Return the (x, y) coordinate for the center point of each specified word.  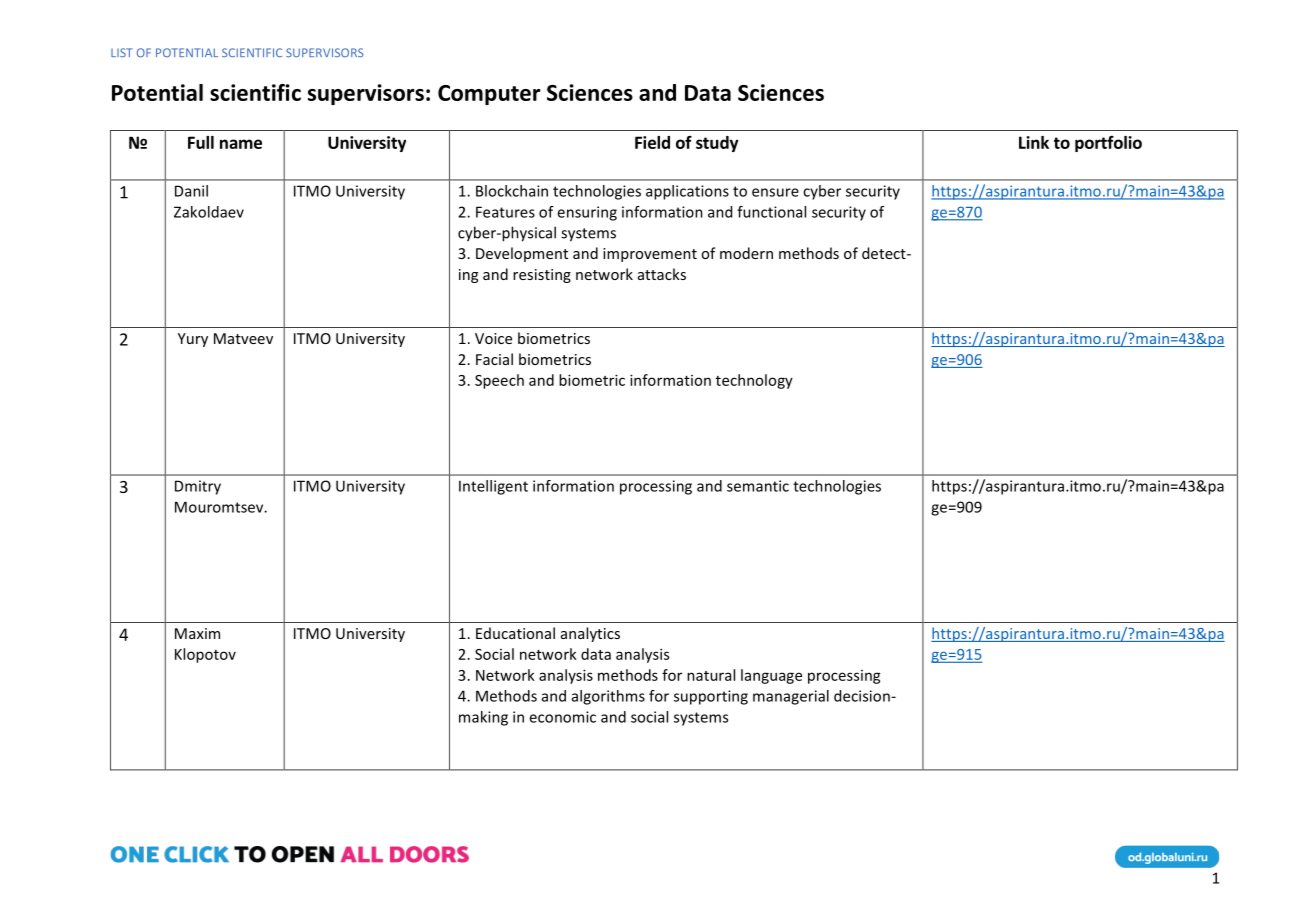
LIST (122, 52)
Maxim (197, 633)
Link (1034, 142)
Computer (489, 95)
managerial (791, 697)
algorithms (608, 697)
